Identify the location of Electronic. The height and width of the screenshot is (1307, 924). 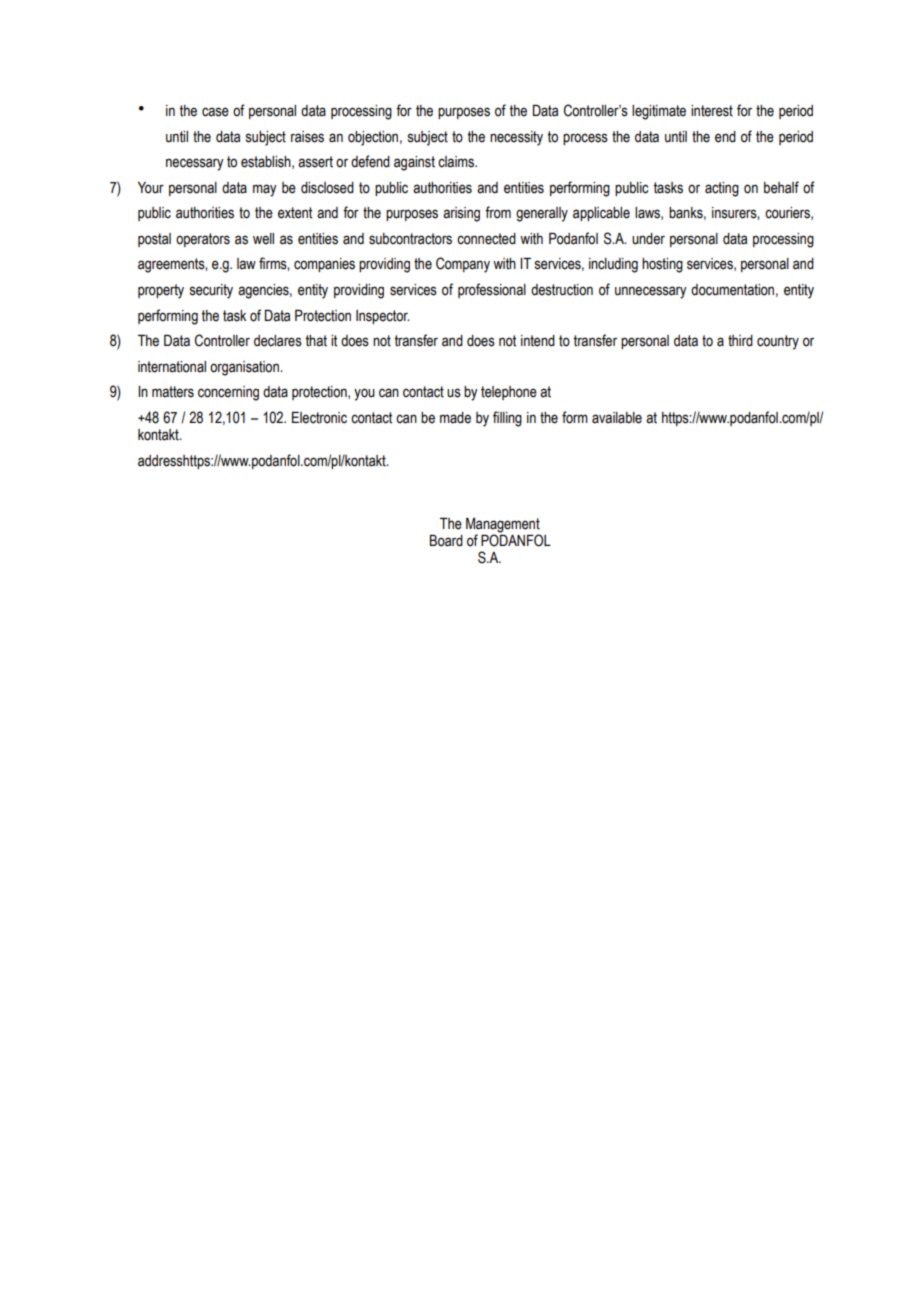
(319, 418).
